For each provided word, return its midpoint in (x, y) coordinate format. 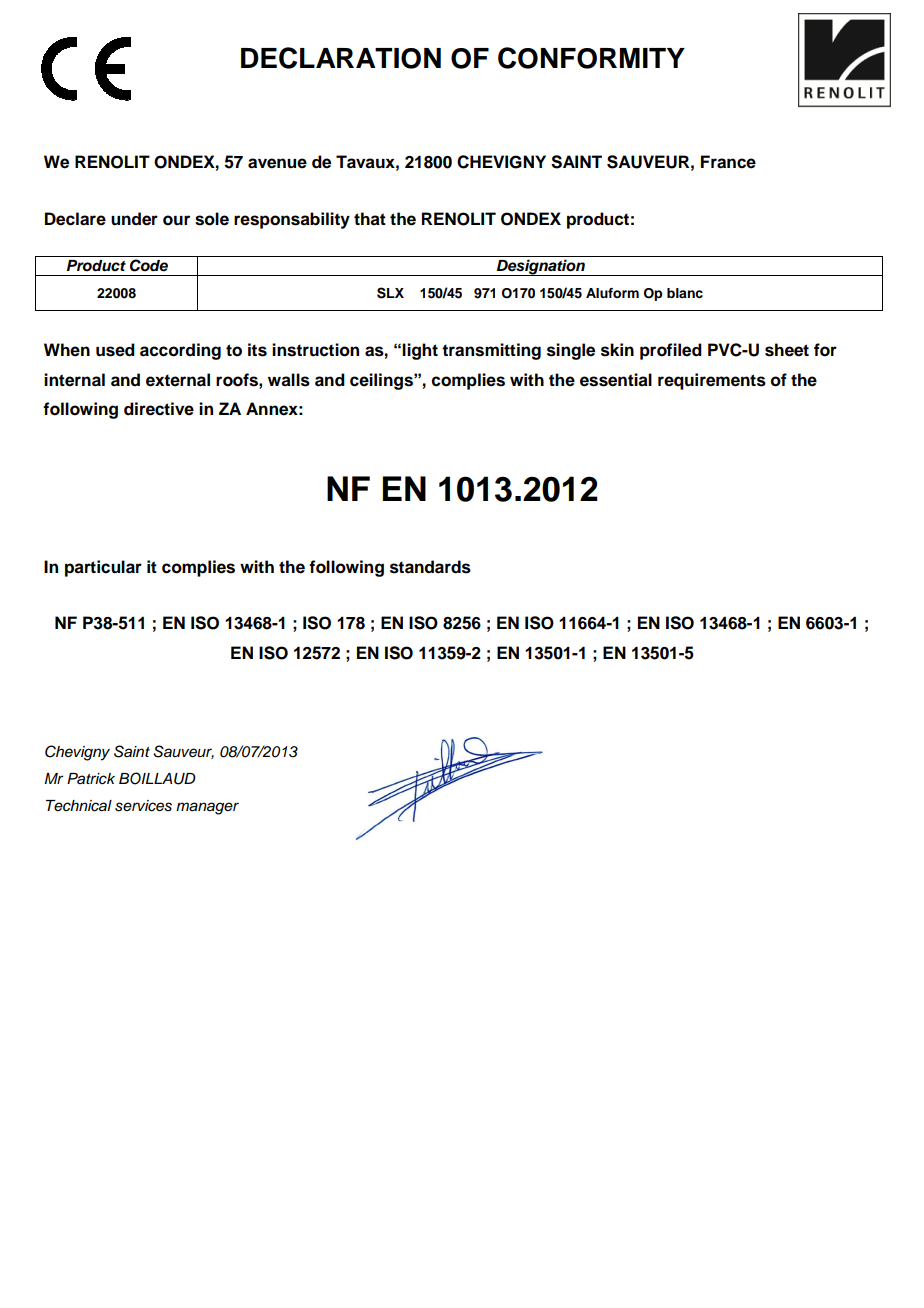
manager (207, 808)
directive (159, 409)
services (143, 806)
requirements (712, 381)
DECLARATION (341, 58)
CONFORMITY (591, 58)
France (728, 162)
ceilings (382, 381)
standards (430, 567)
